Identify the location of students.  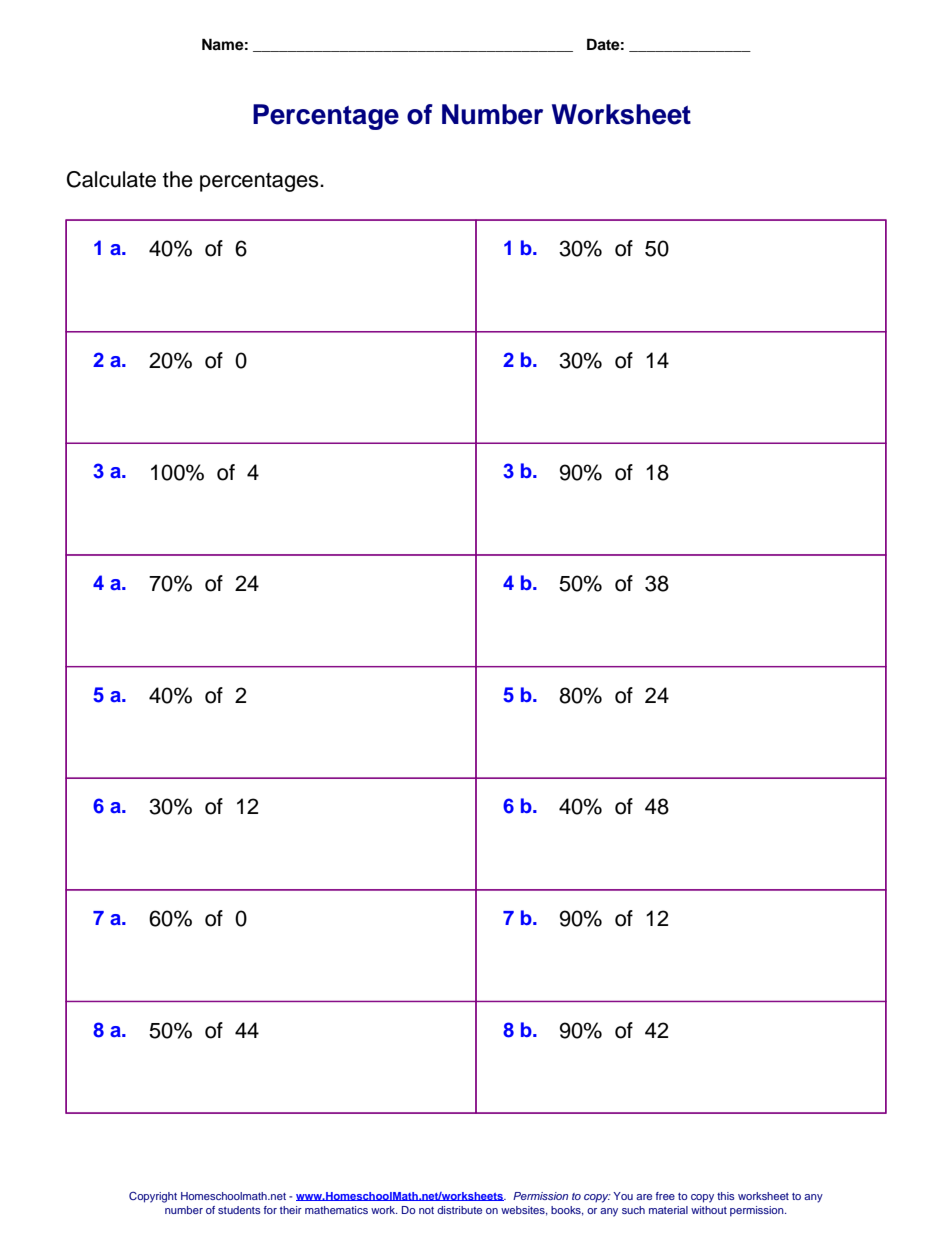
(239, 1210).
